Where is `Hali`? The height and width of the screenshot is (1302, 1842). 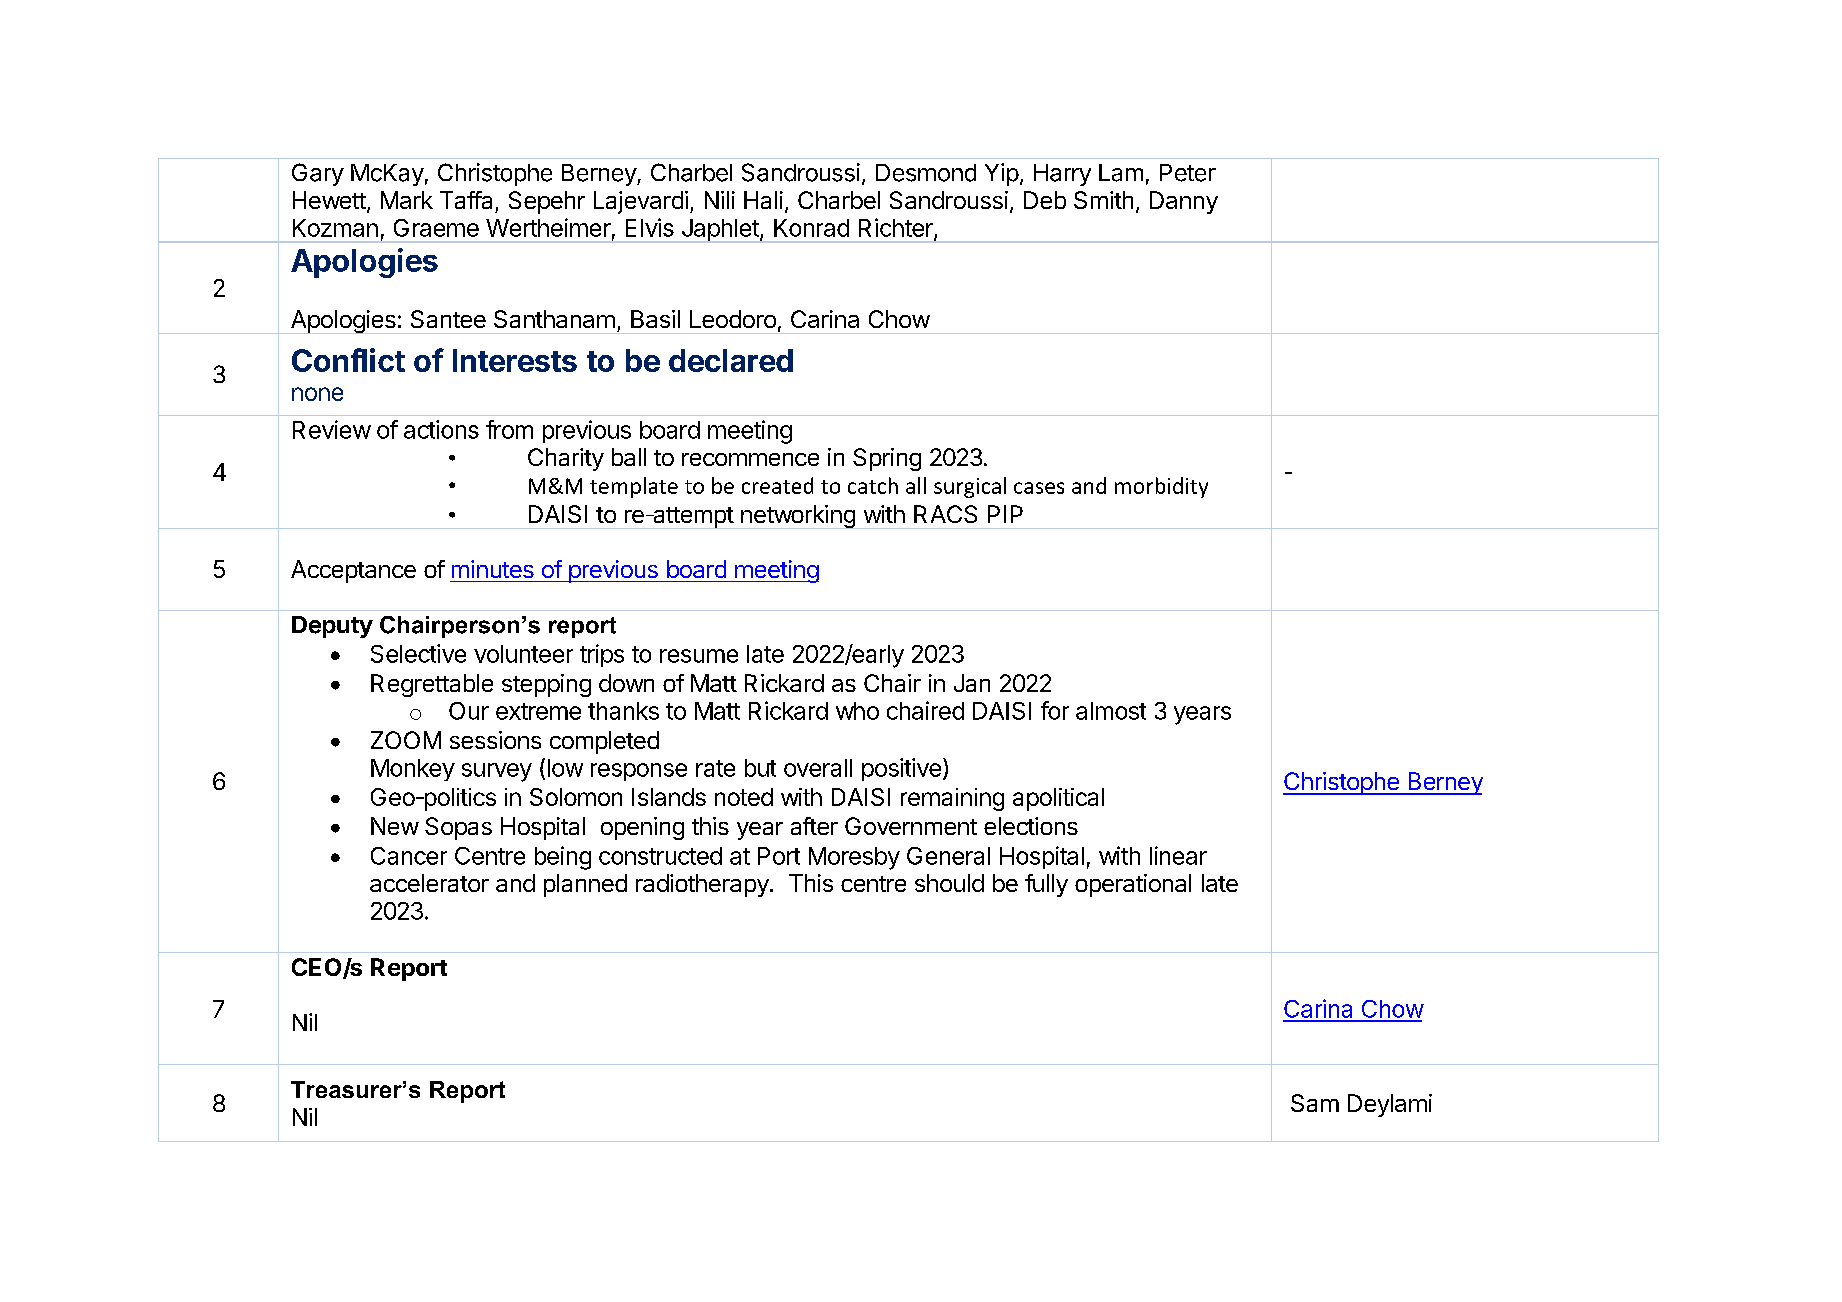 Hali is located at coordinates (763, 200).
